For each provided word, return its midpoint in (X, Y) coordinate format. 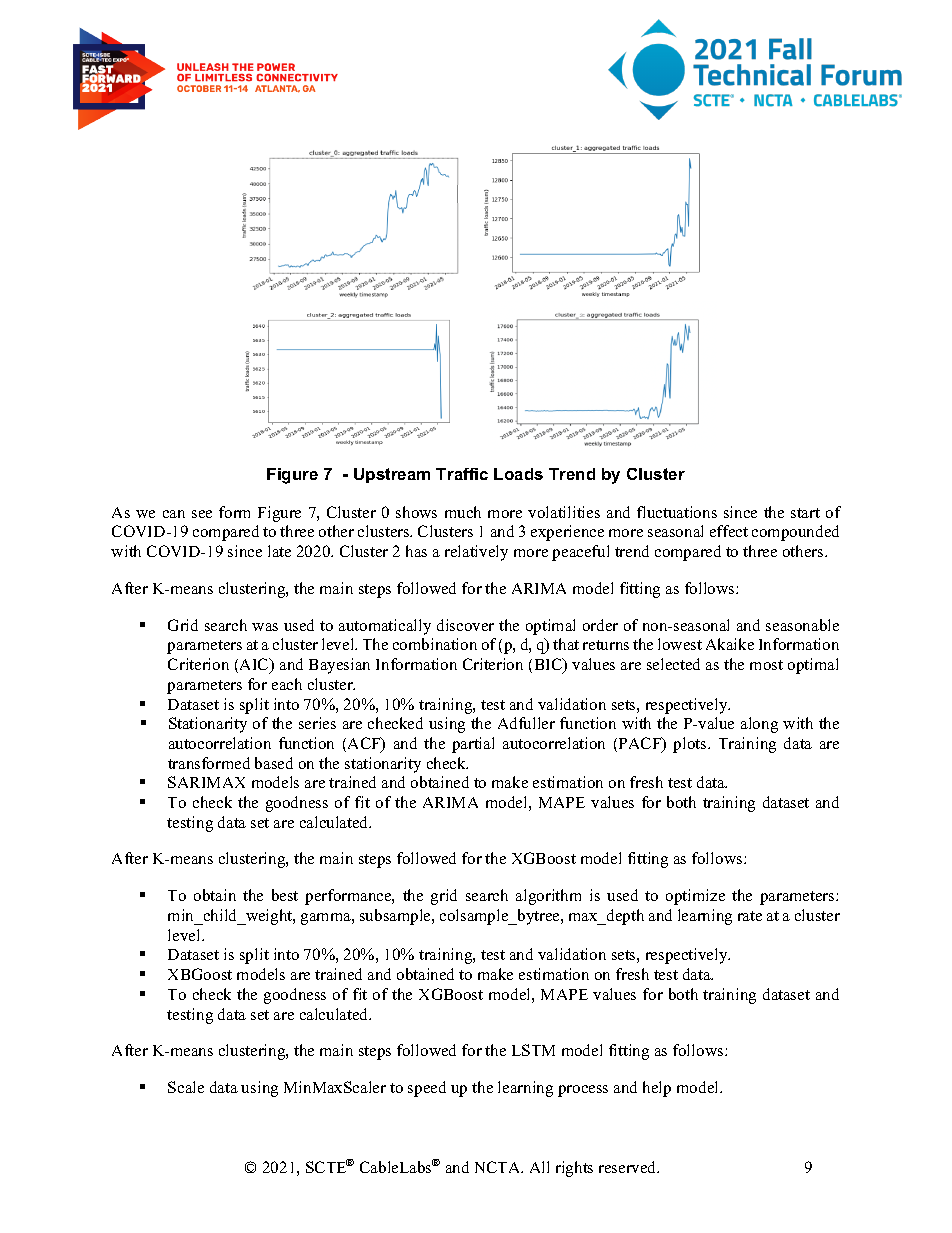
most (766, 665)
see (202, 514)
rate (750, 916)
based (274, 763)
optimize (695, 897)
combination (435, 644)
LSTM (533, 1050)
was (265, 627)
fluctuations (677, 512)
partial (473, 745)
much (463, 512)
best (285, 895)
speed (427, 1089)
